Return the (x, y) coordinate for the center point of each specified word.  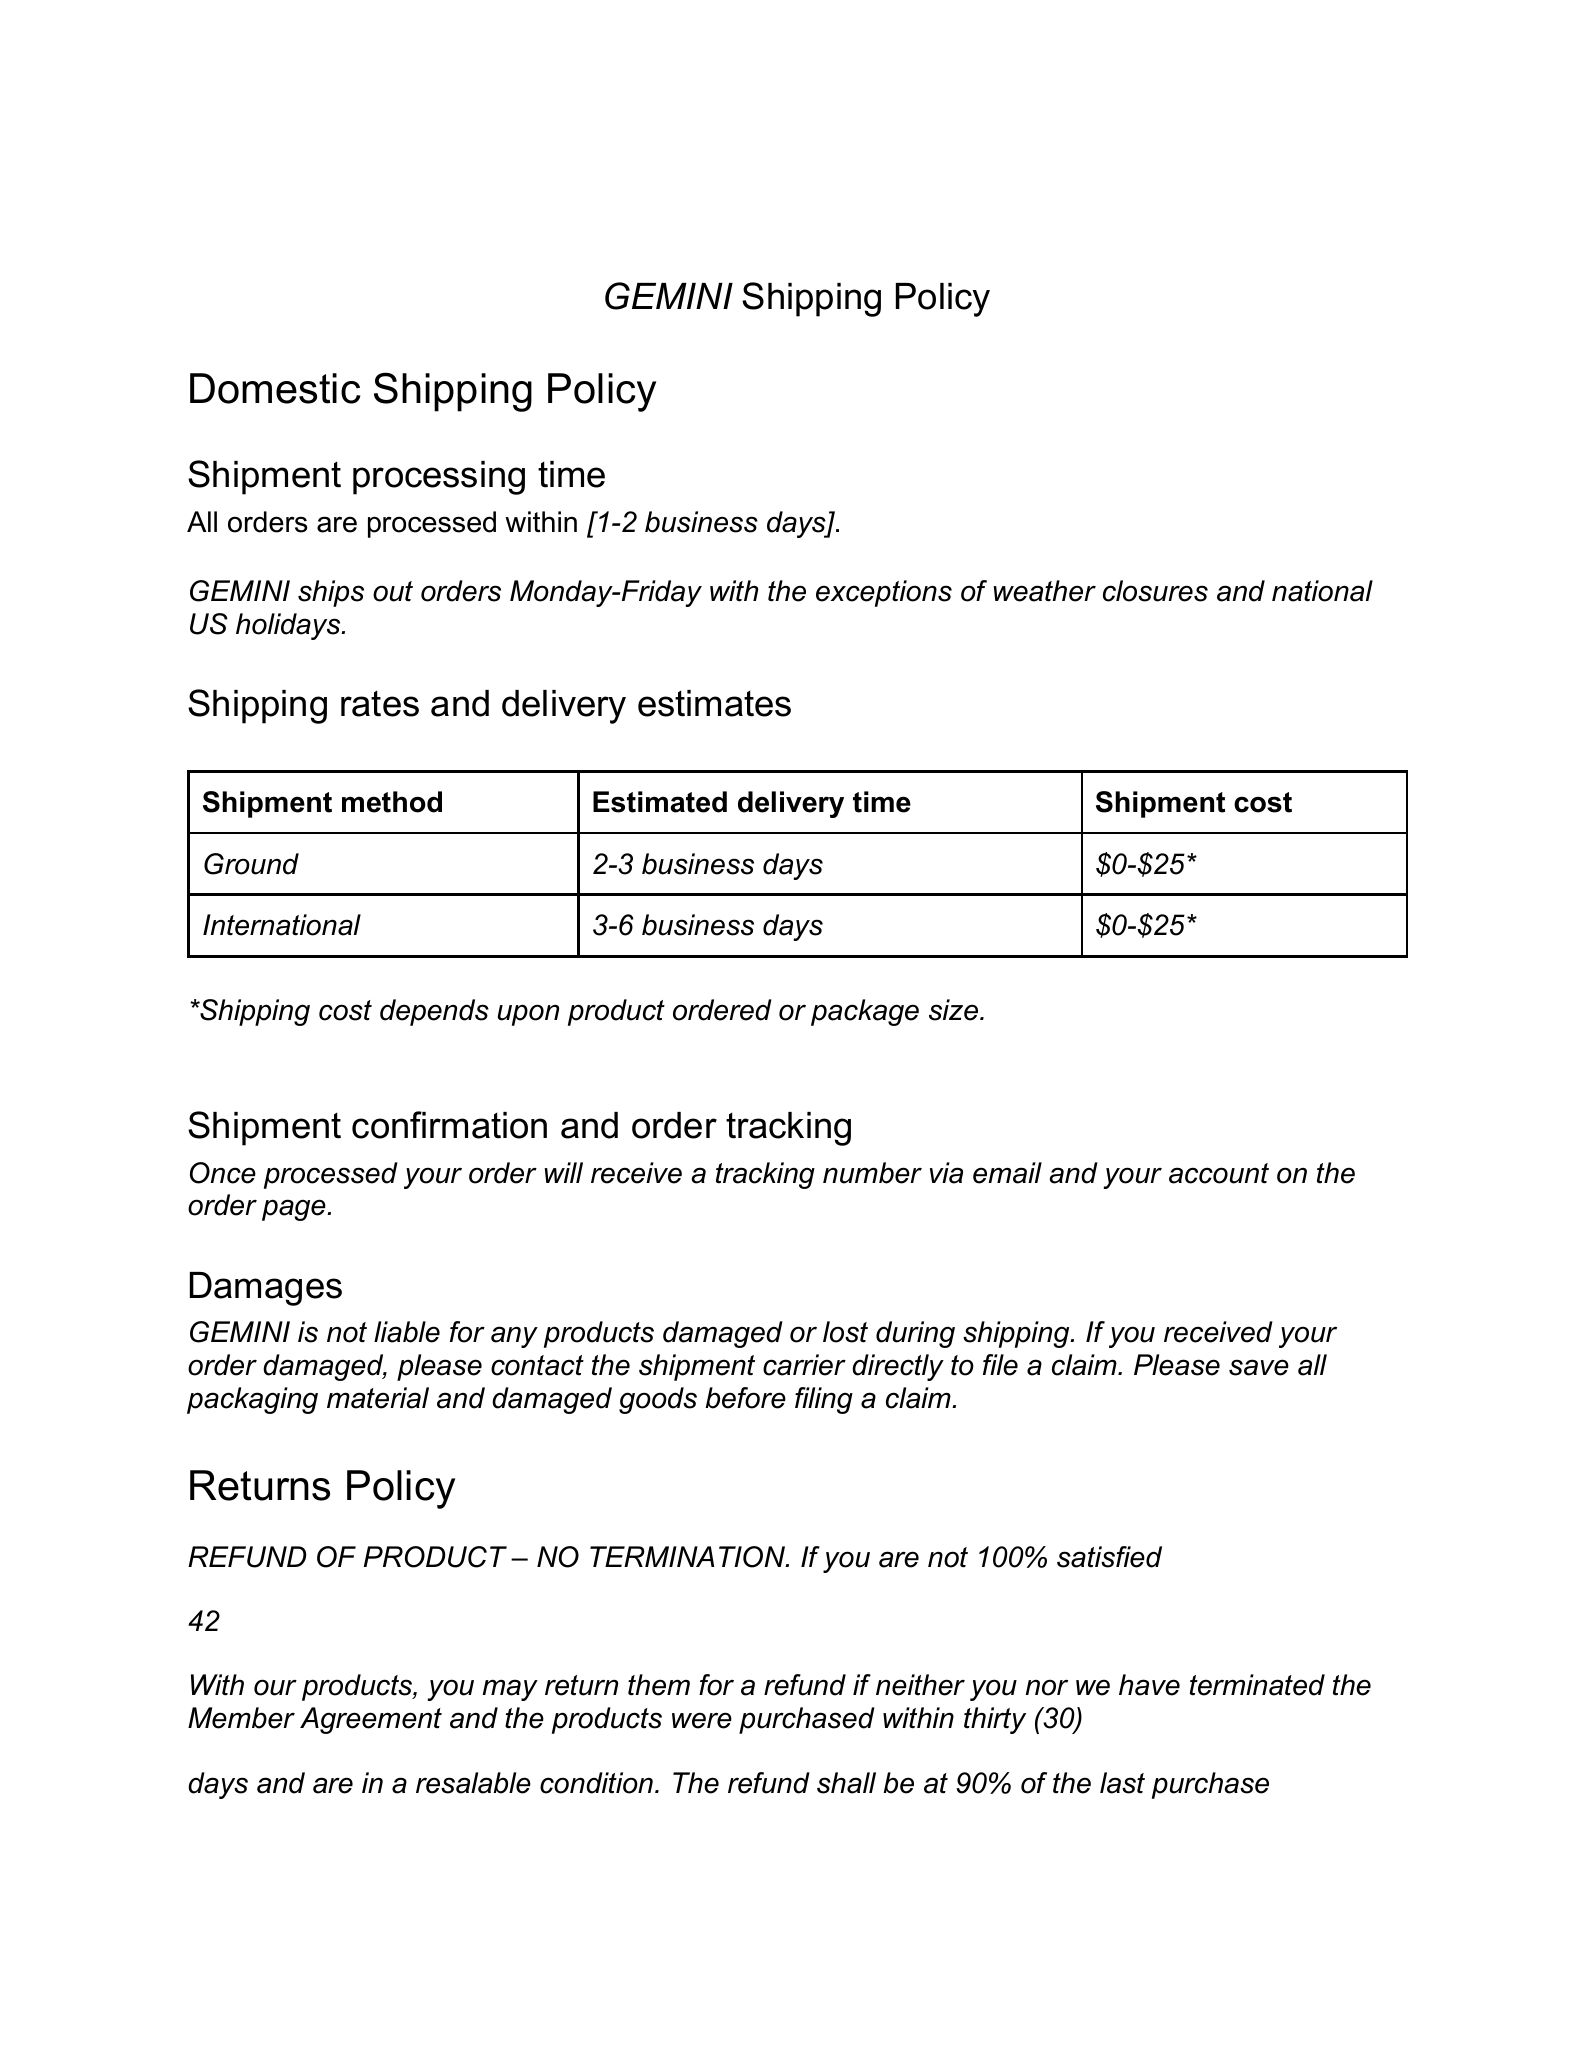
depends (434, 1012)
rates (380, 704)
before (745, 1398)
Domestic (275, 388)
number (872, 1173)
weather (1044, 591)
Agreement (371, 1720)
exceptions (884, 593)
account (1219, 1173)
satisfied (1109, 1557)
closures (1155, 591)
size (955, 1010)
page (295, 1210)
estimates (714, 703)
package (865, 1012)
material (378, 1398)
